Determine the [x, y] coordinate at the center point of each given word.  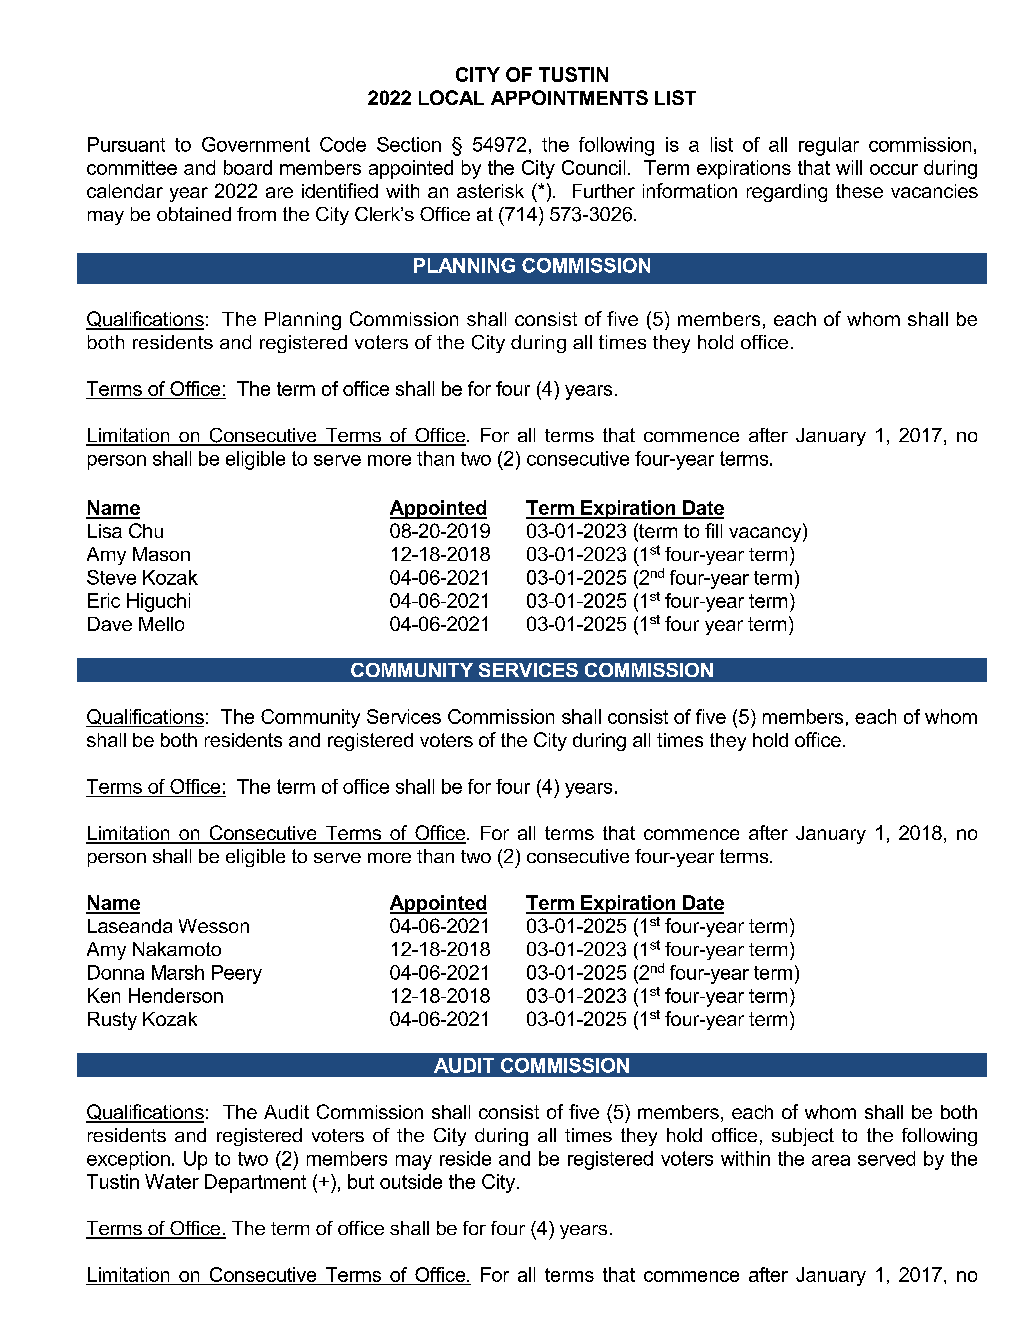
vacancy [766, 534]
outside [411, 1181]
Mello [161, 624]
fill [713, 530]
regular [829, 146]
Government [256, 144]
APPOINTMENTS [569, 97]
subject [803, 1137]
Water [172, 1181]
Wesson [214, 926]
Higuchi [158, 602]
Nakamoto [177, 949]
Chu [146, 530]
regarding [787, 193]
